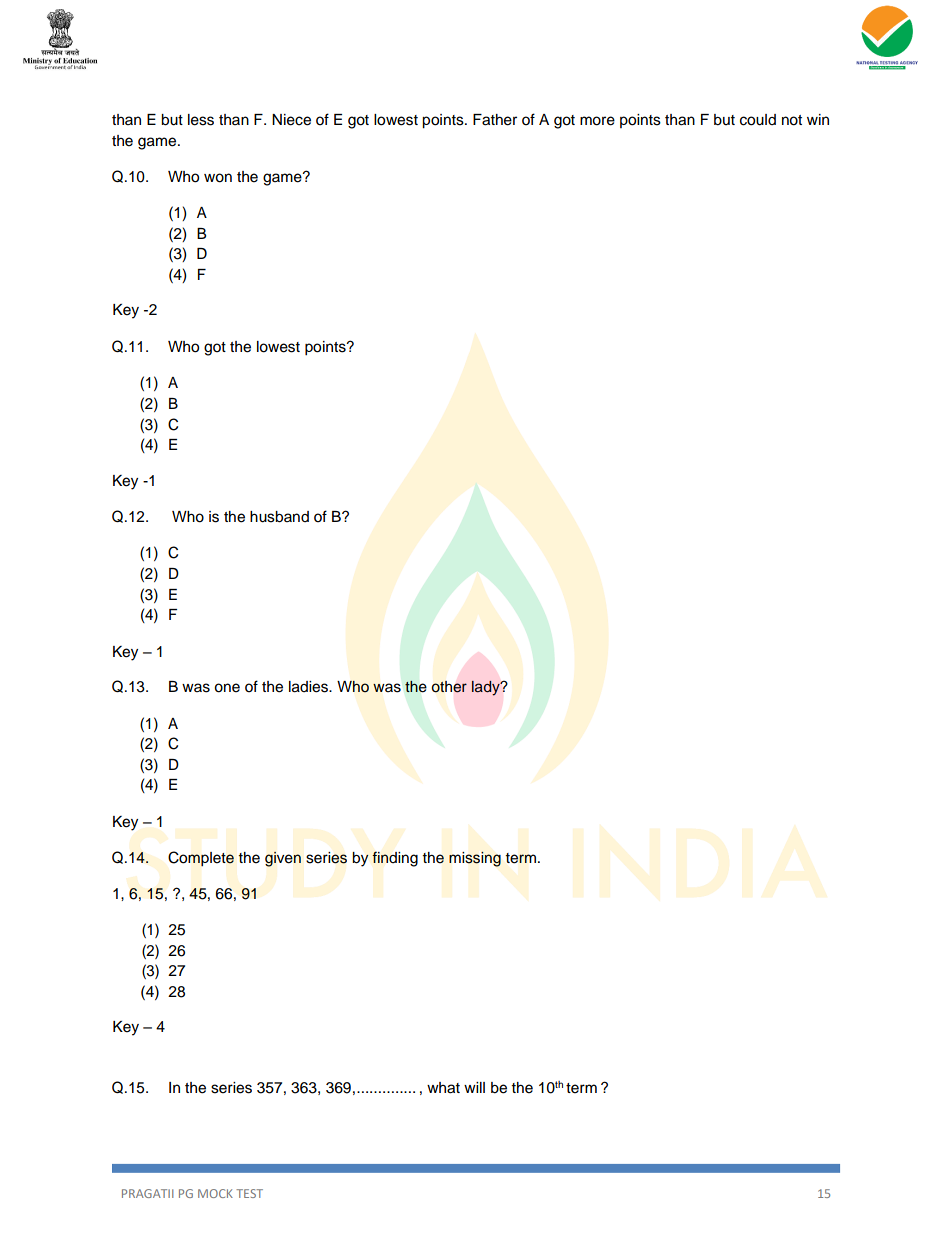 The image size is (952, 1233). What do you see at coordinates (475, 859) in the page?
I see `missing` at bounding box center [475, 859].
